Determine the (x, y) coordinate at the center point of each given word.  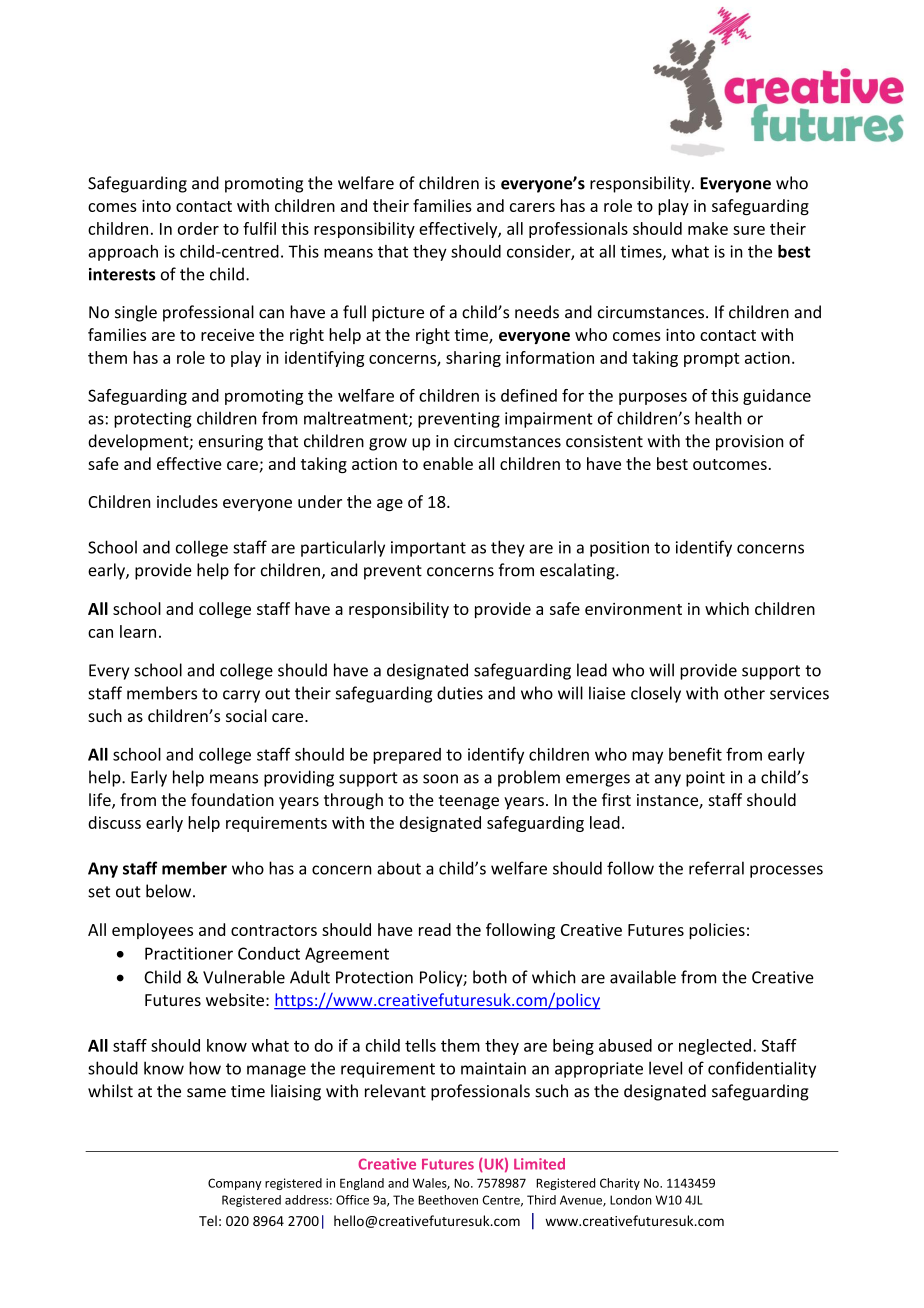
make (708, 228)
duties (460, 693)
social (246, 715)
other (744, 693)
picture (398, 314)
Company (235, 1184)
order (198, 228)
